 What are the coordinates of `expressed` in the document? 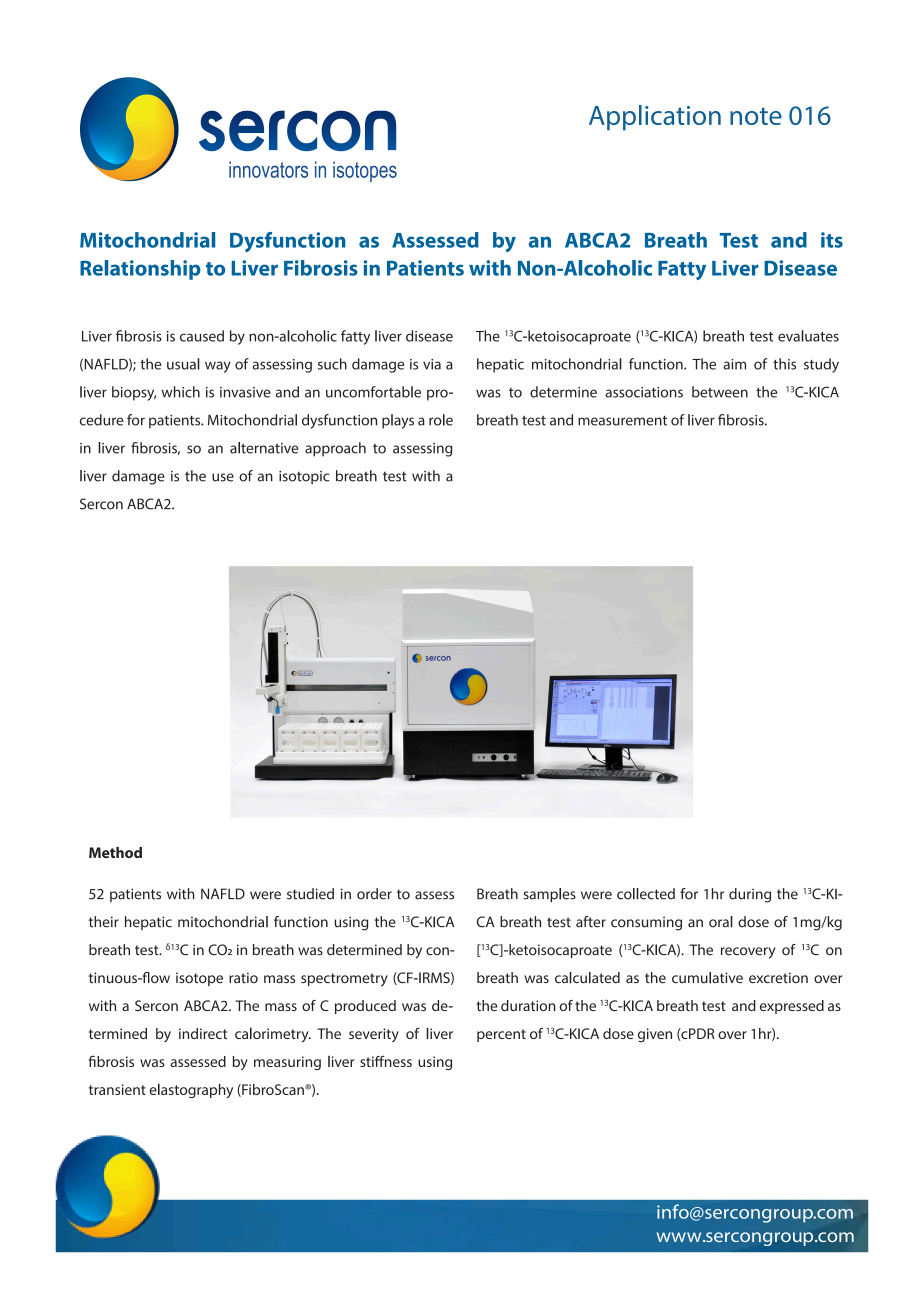 It's located at (792, 1007).
